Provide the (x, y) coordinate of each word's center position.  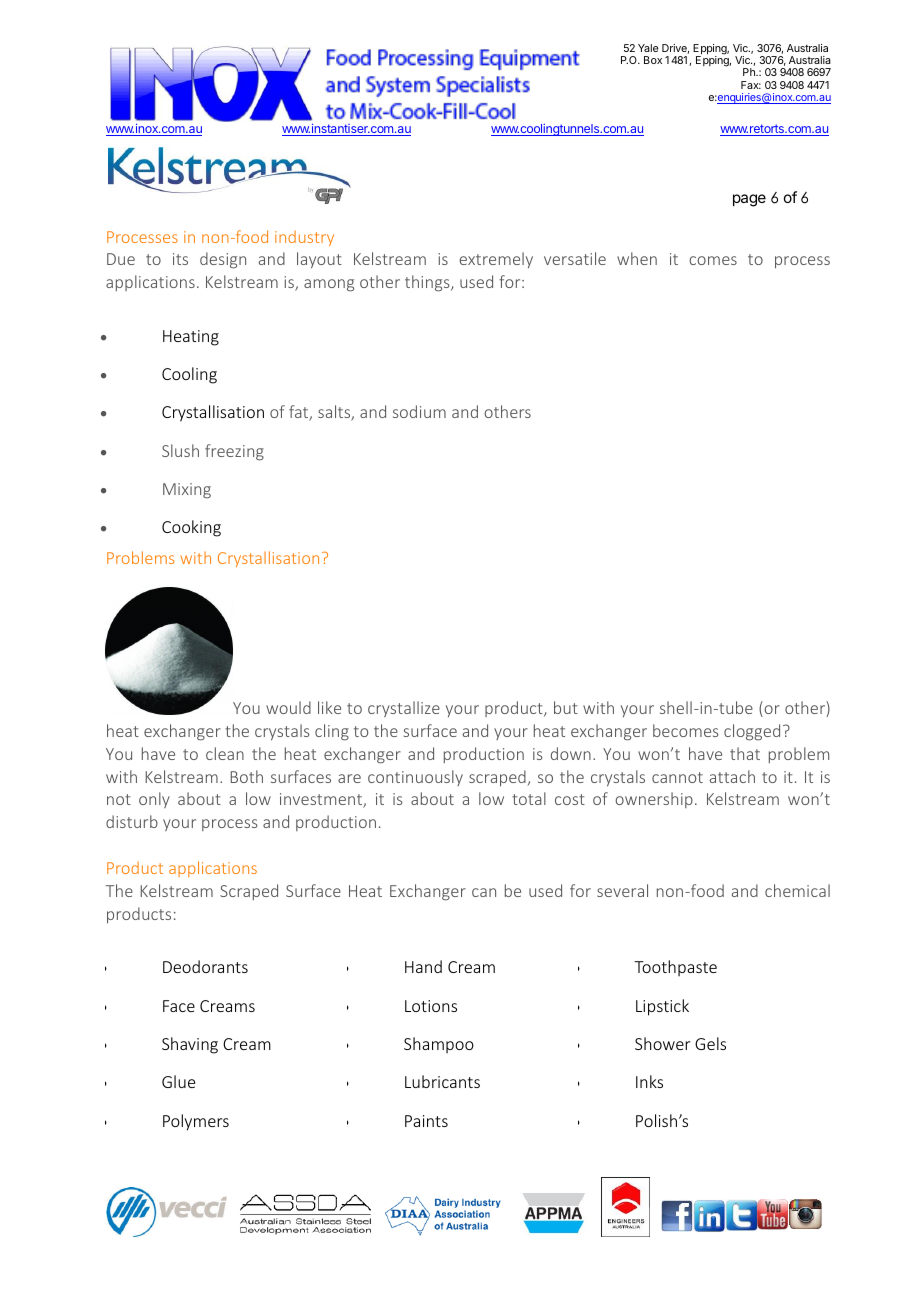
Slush (180, 450)
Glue (178, 1081)
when (637, 258)
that (745, 753)
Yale (648, 48)
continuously (415, 778)
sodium (419, 411)
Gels (710, 1043)
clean (225, 753)
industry (304, 238)
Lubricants (442, 1081)
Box (653, 60)
